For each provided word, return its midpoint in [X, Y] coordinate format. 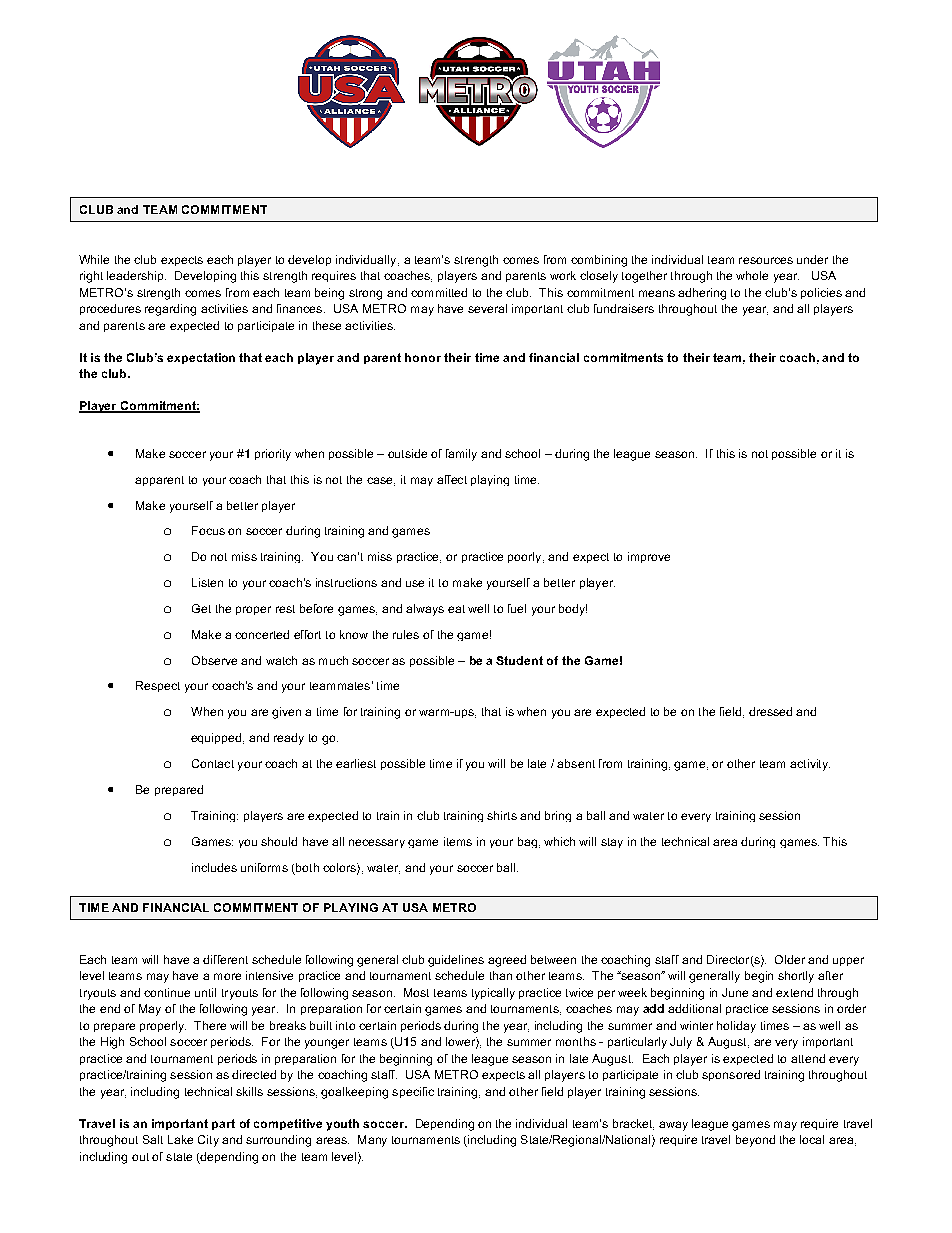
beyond [755, 1141]
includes [214, 867]
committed [439, 292]
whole [752, 275]
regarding [170, 310]
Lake [180, 1139]
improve [649, 557]
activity [810, 765]
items [458, 841]
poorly [526, 557]
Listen [207, 582]
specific [413, 1092]
